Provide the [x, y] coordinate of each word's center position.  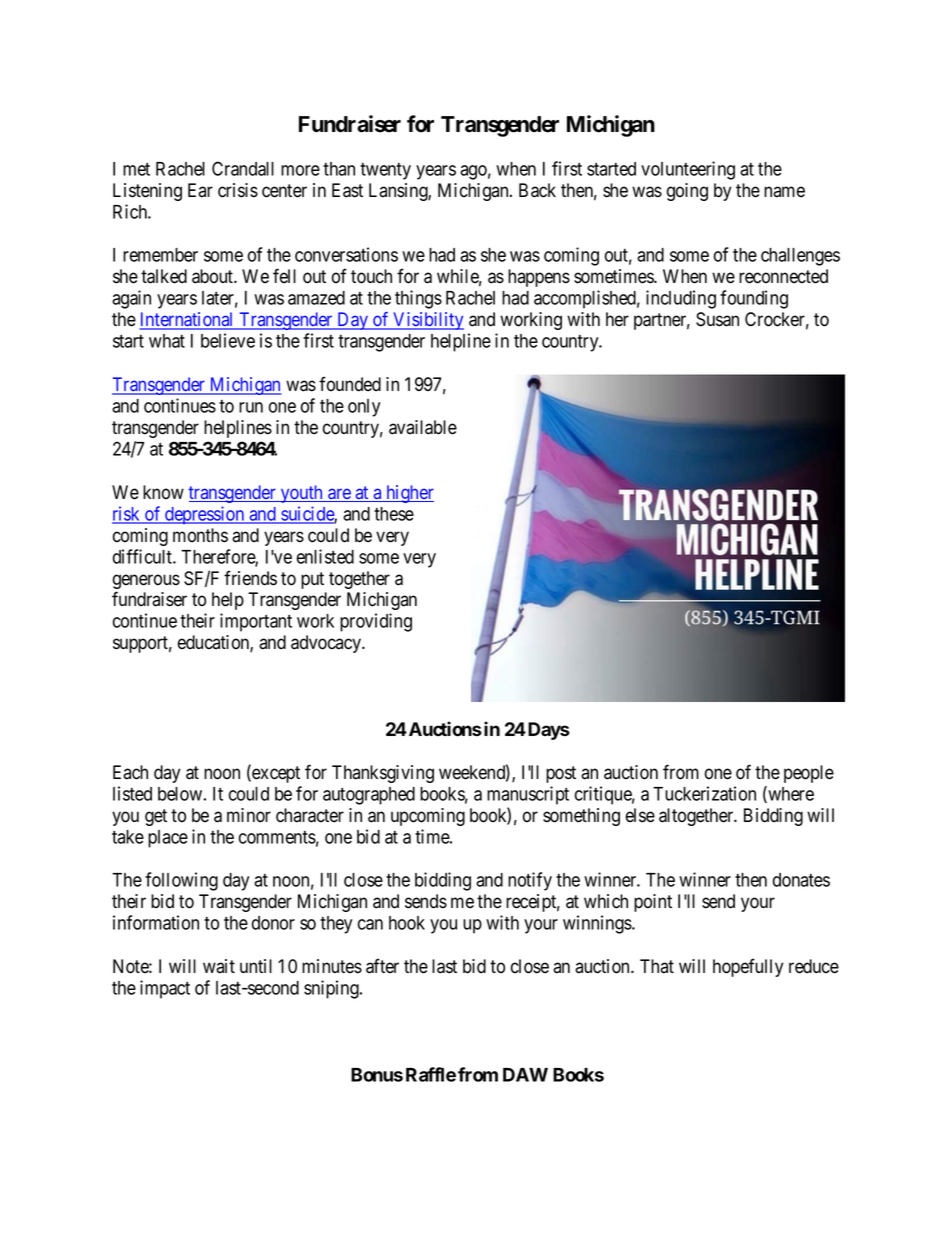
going [687, 192]
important [256, 622]
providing [376, 622]
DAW [525, 1075]
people [809, 774]
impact [165, 989]
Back [537, 190]
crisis [238, 190]
